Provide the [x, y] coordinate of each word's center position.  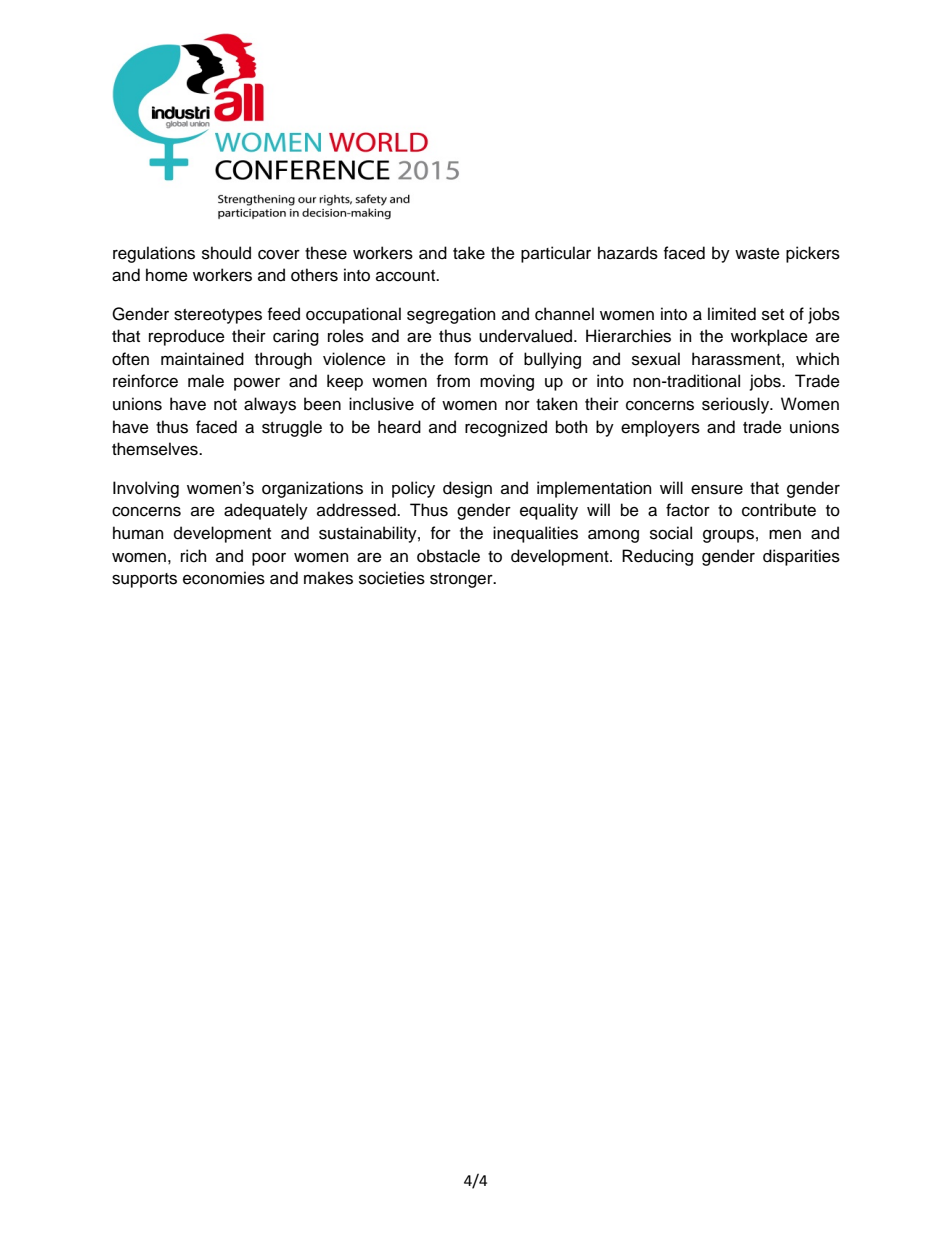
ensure [717, 490]
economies [224, 578]
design [467, 489]
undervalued [527, 336]
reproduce [187, 337]
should [226, 253]
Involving [146, 489]
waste [757, 254]
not [225, 405]
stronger [462, 580]
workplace [769, 337]
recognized [506, 428]
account [407, 276]
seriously [736, 405]
